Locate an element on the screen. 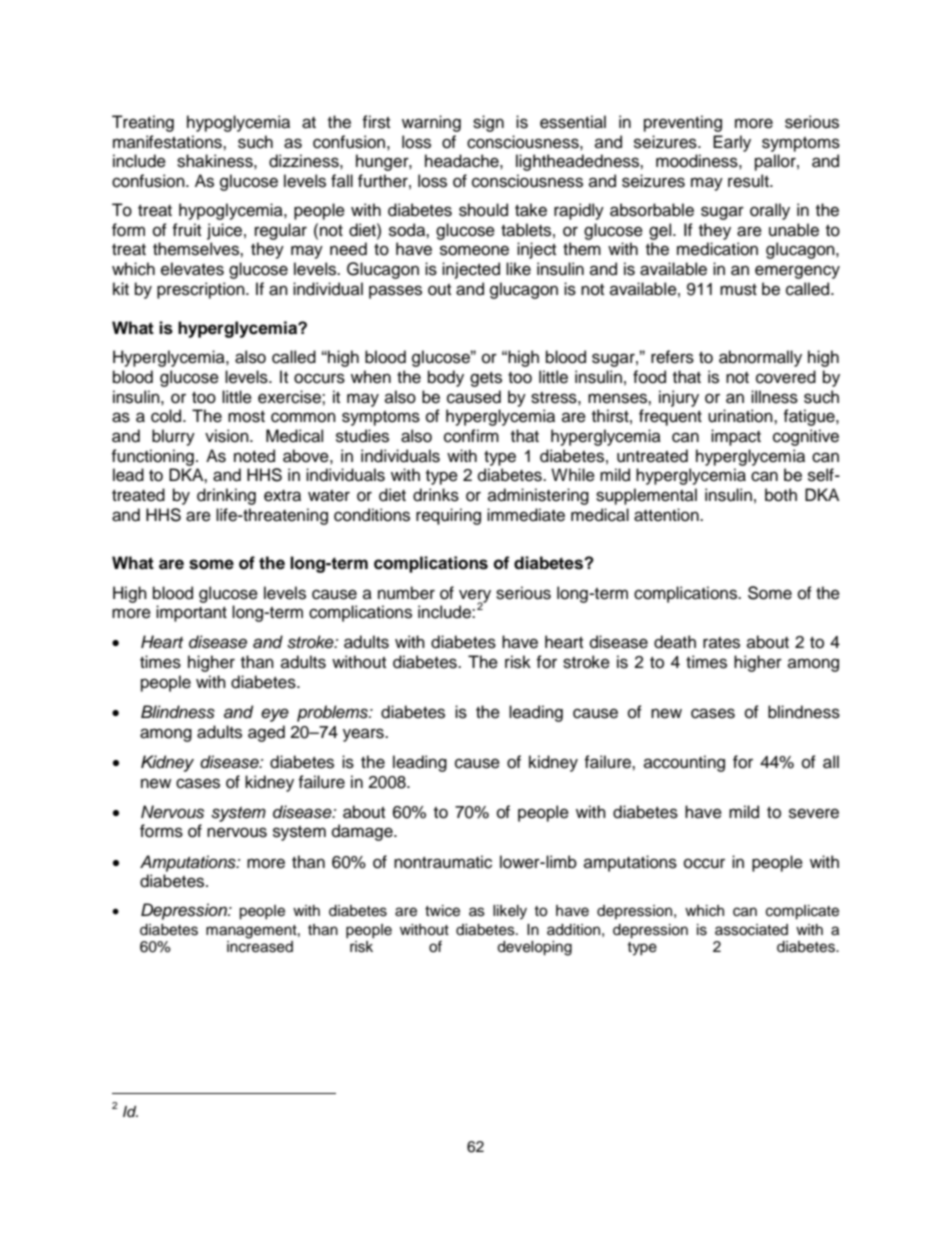  drinking is located at coordinates (226, 496).
